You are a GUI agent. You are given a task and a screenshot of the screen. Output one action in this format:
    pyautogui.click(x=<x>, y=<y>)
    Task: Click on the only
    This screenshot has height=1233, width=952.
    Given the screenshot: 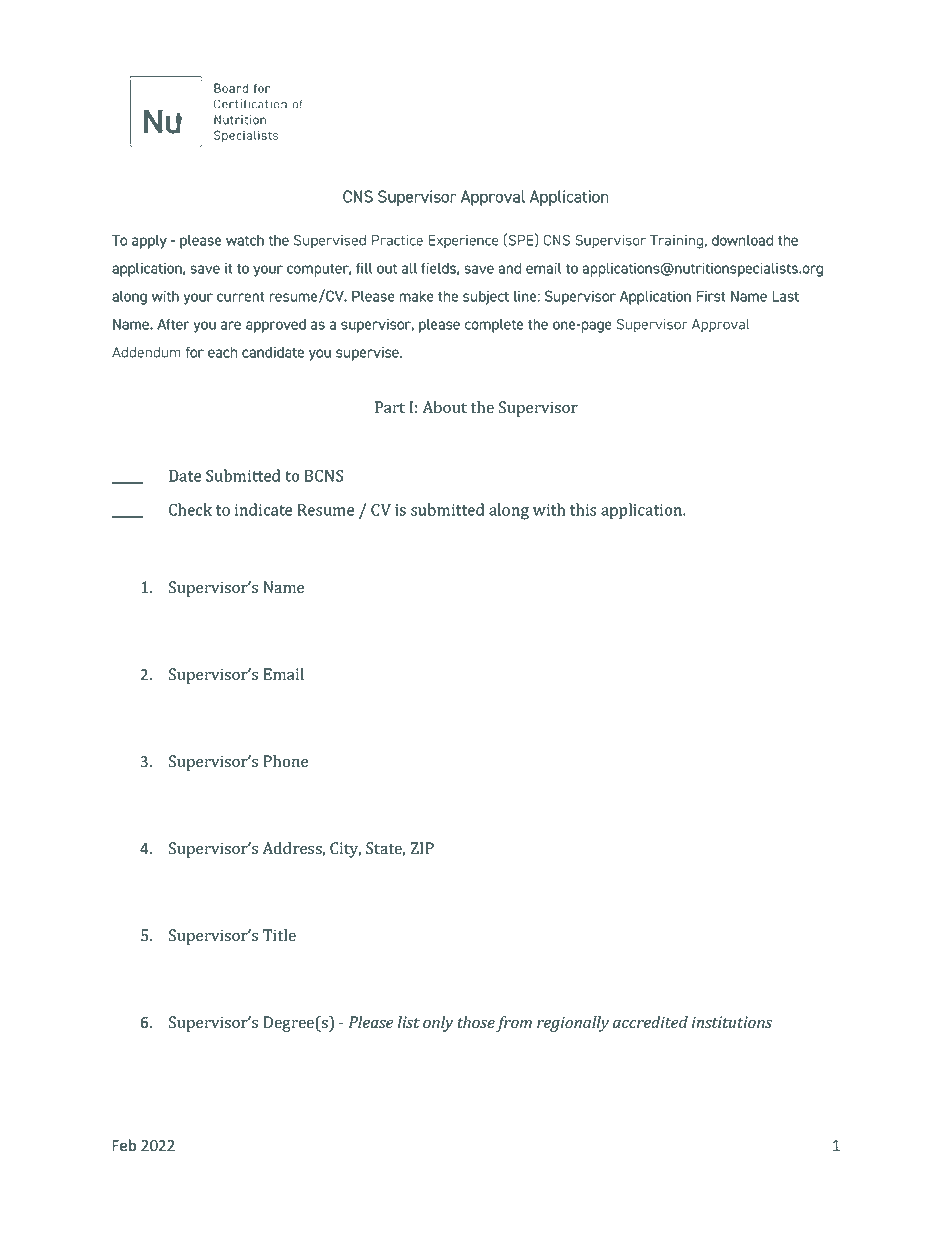 What is the action you would take?
    pyautogui.click(x=438, y=1024)
